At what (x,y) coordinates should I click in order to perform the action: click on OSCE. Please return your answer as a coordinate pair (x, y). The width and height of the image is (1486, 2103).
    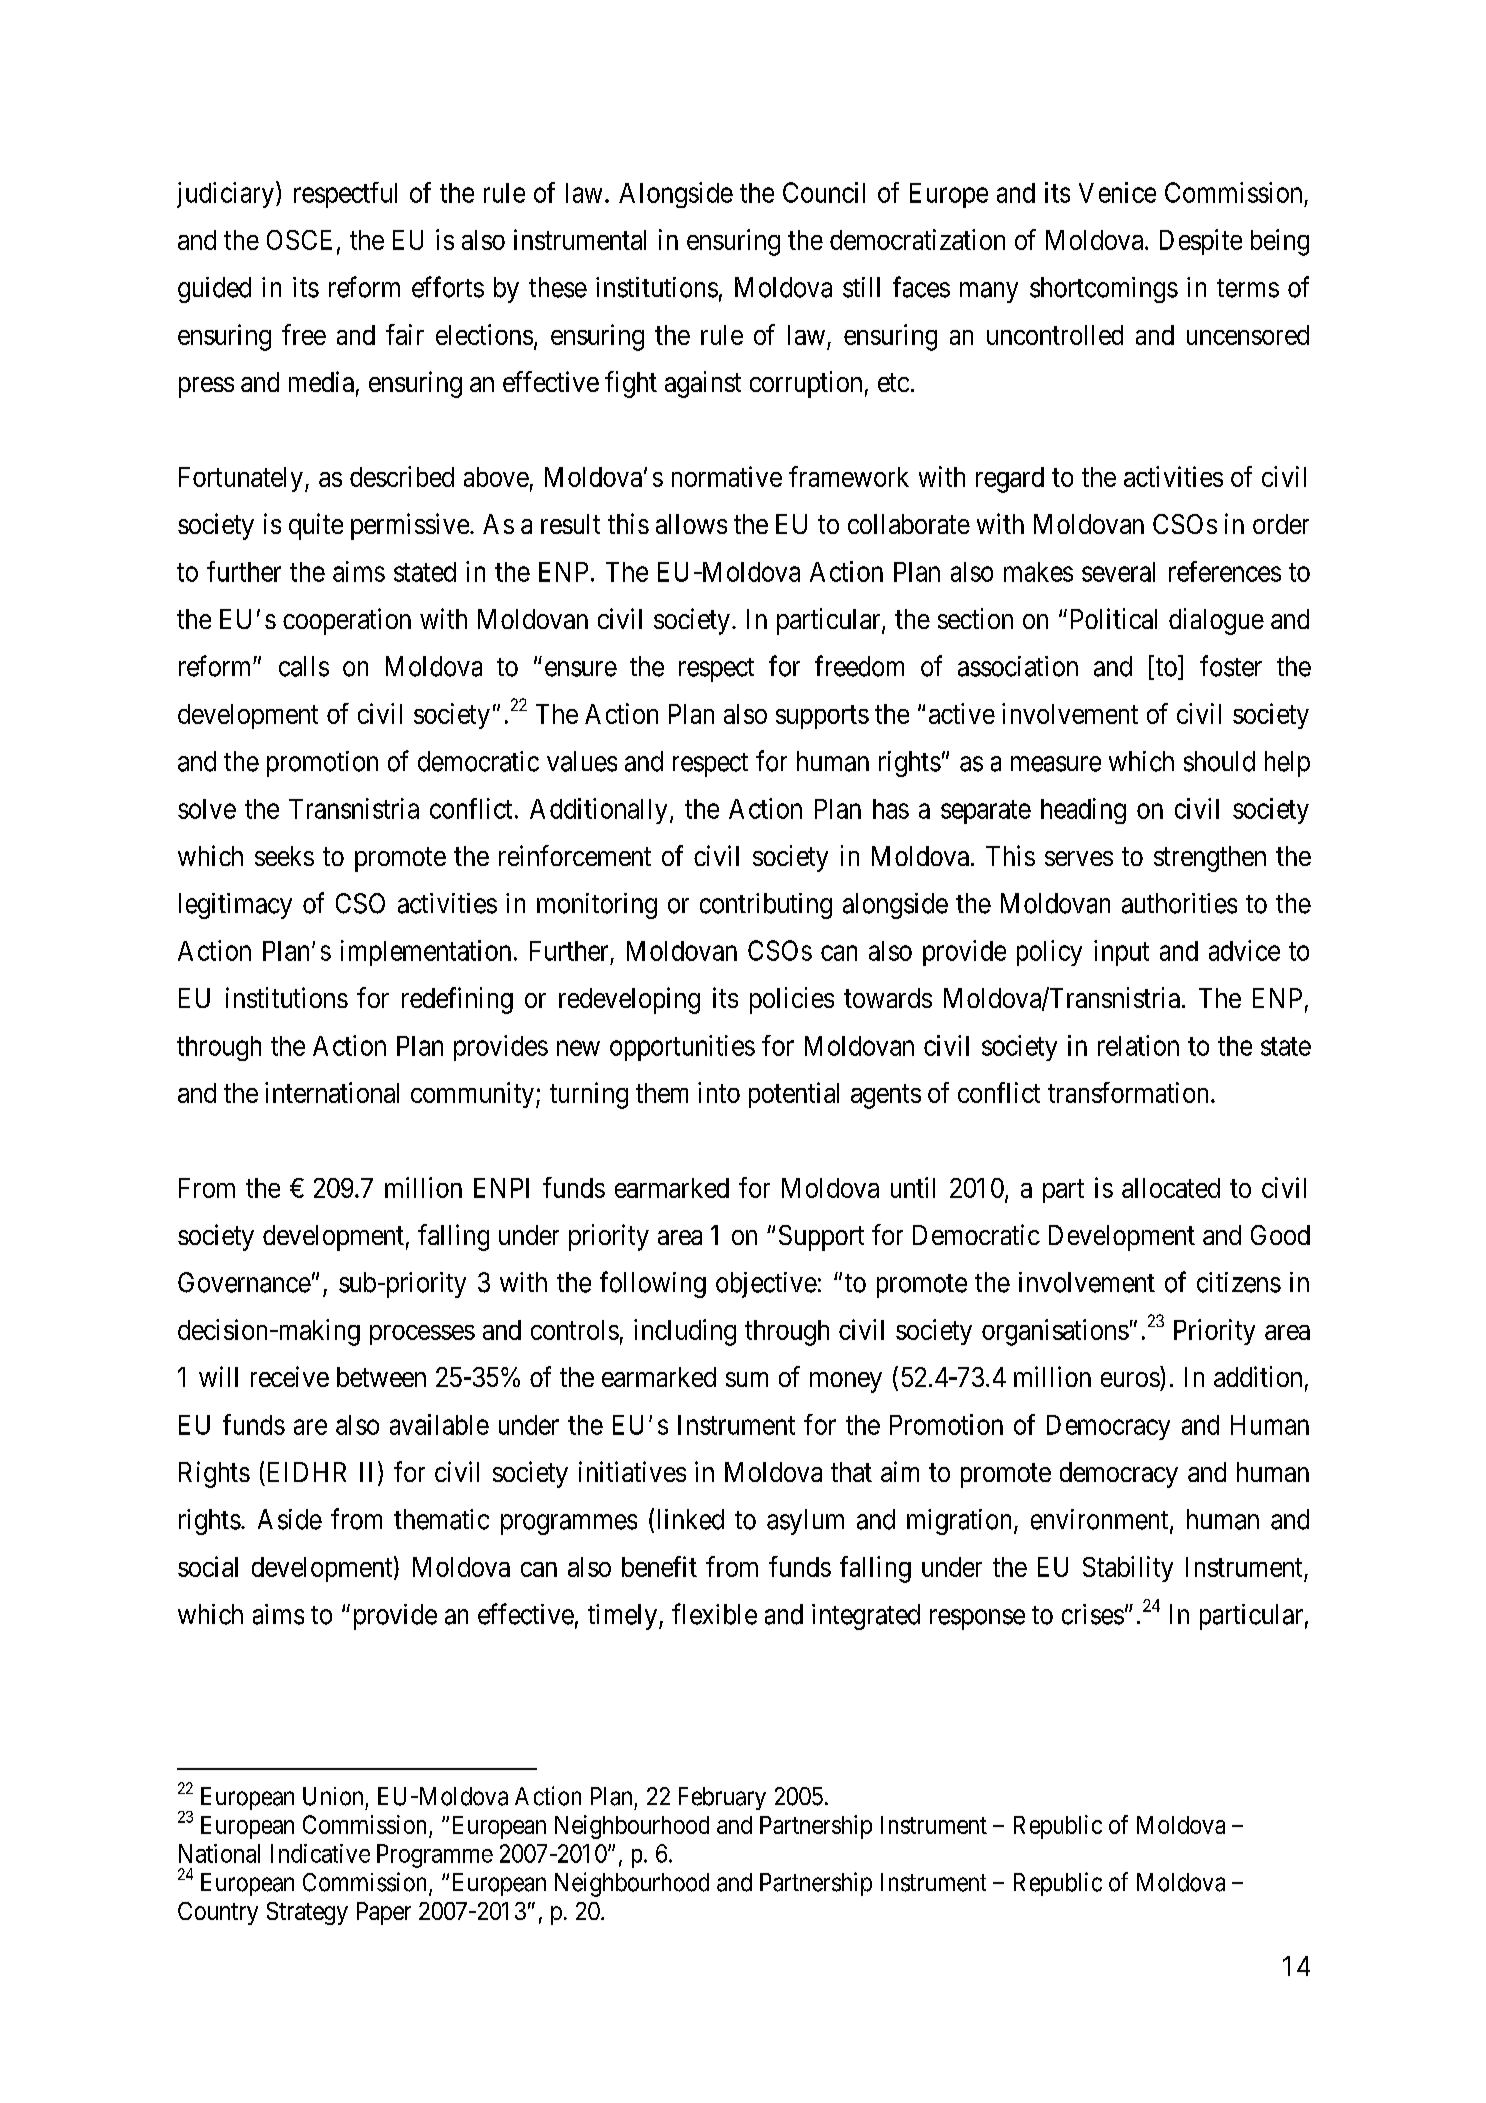
    Looking at the image, I should click on (299, 240).
